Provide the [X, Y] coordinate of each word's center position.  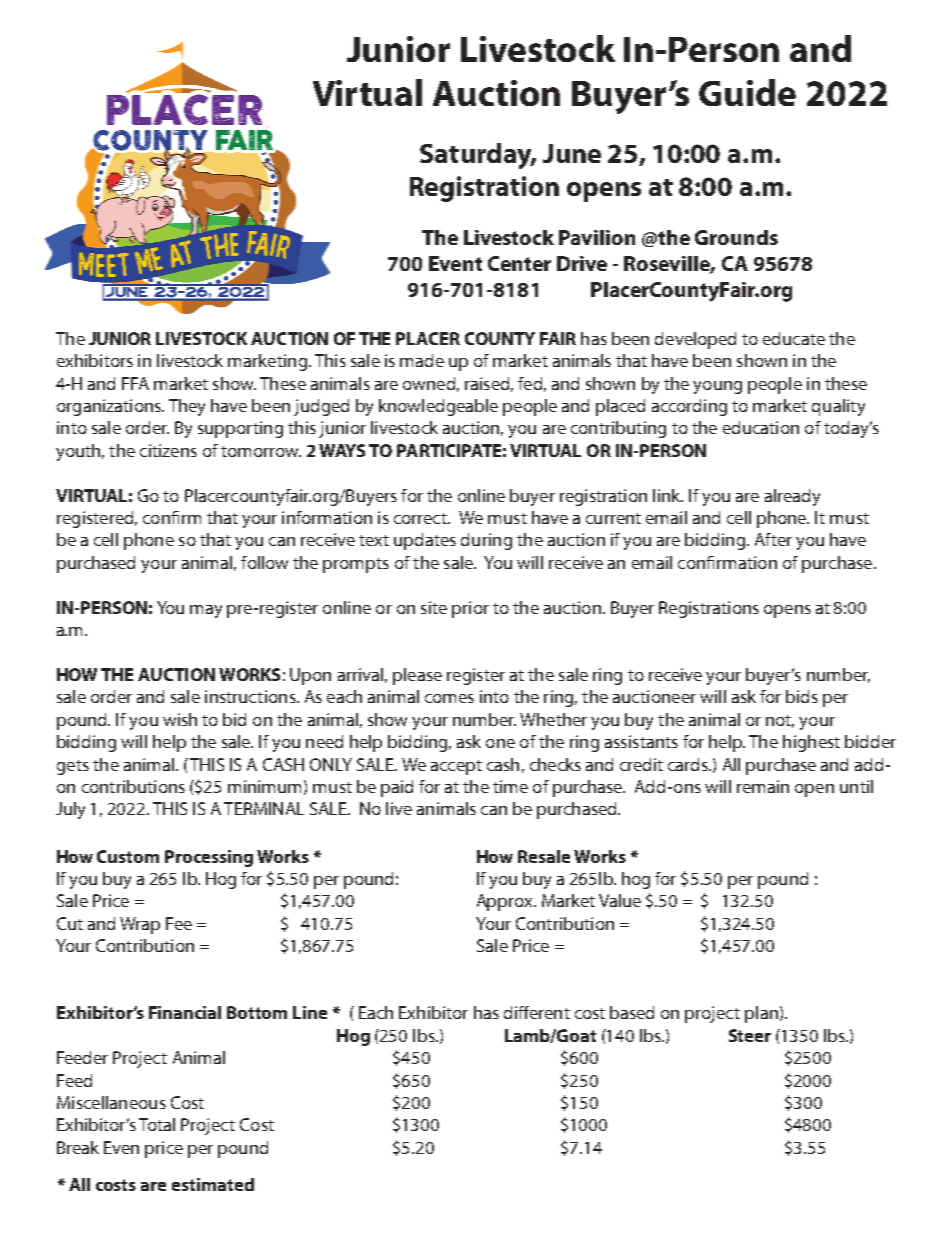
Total [157, 1124]
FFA [135, 383]
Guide [747, 92]
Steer [750, 1035]
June [572, 153]
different [537, 1012]
